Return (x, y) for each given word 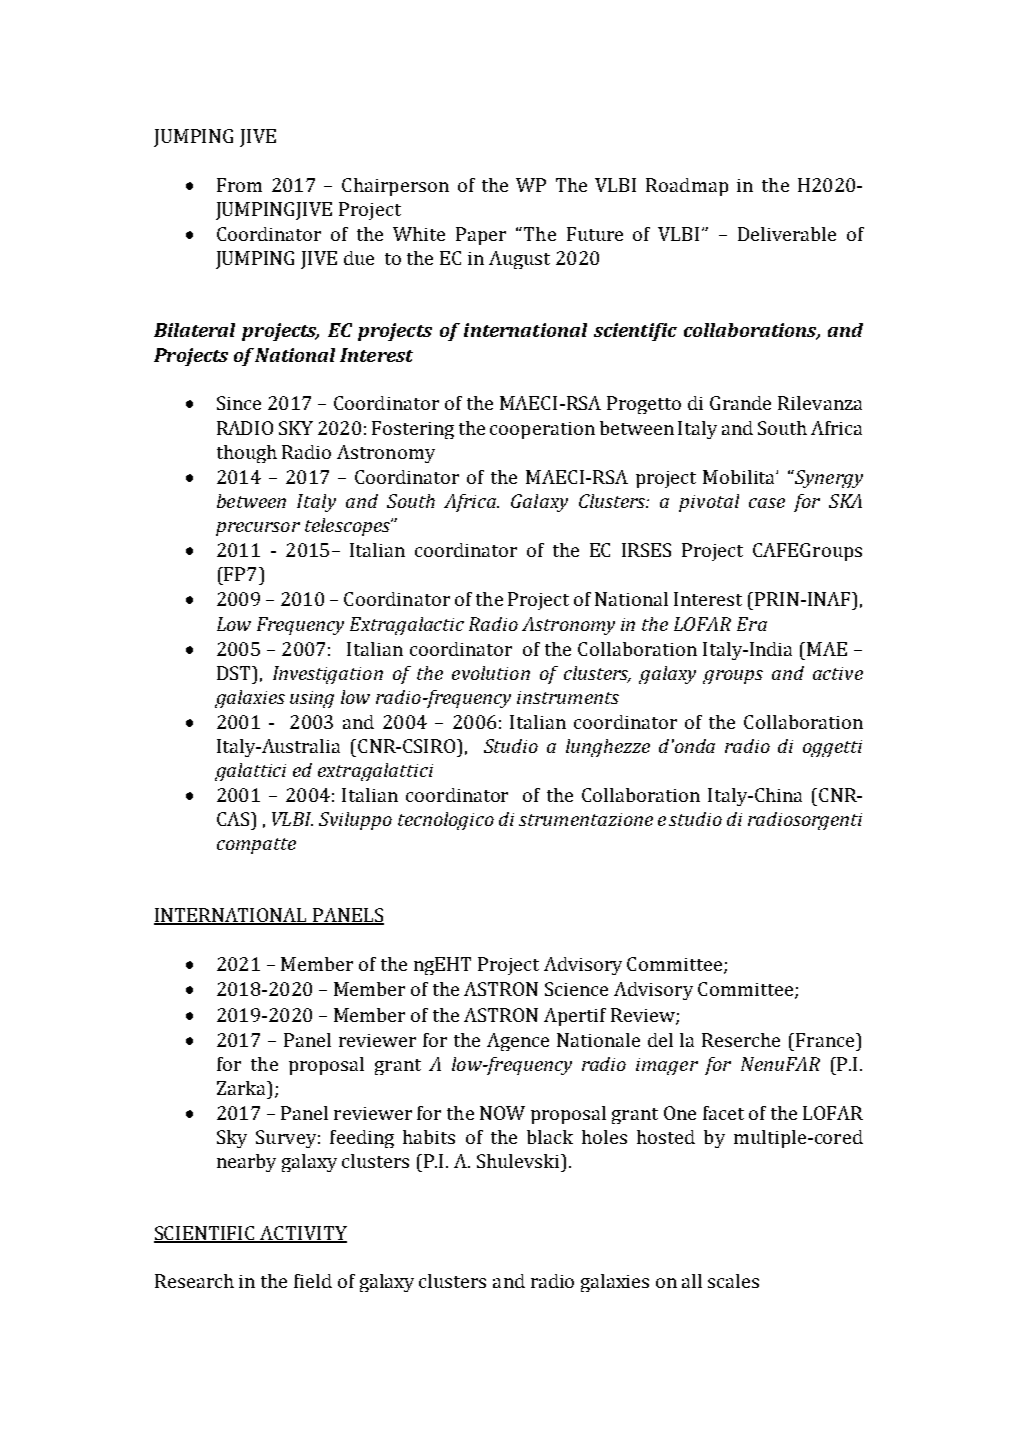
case (767, 503)
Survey (286, 1139)
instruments (568, 697)
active (838, 673)
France (826, 1040)
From (239, 185)
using (312, 699)
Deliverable (787, 234)
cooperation (542, 430)
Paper (481, 236)
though (247, 454)
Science (576, 989)
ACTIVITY (302, 1234)
